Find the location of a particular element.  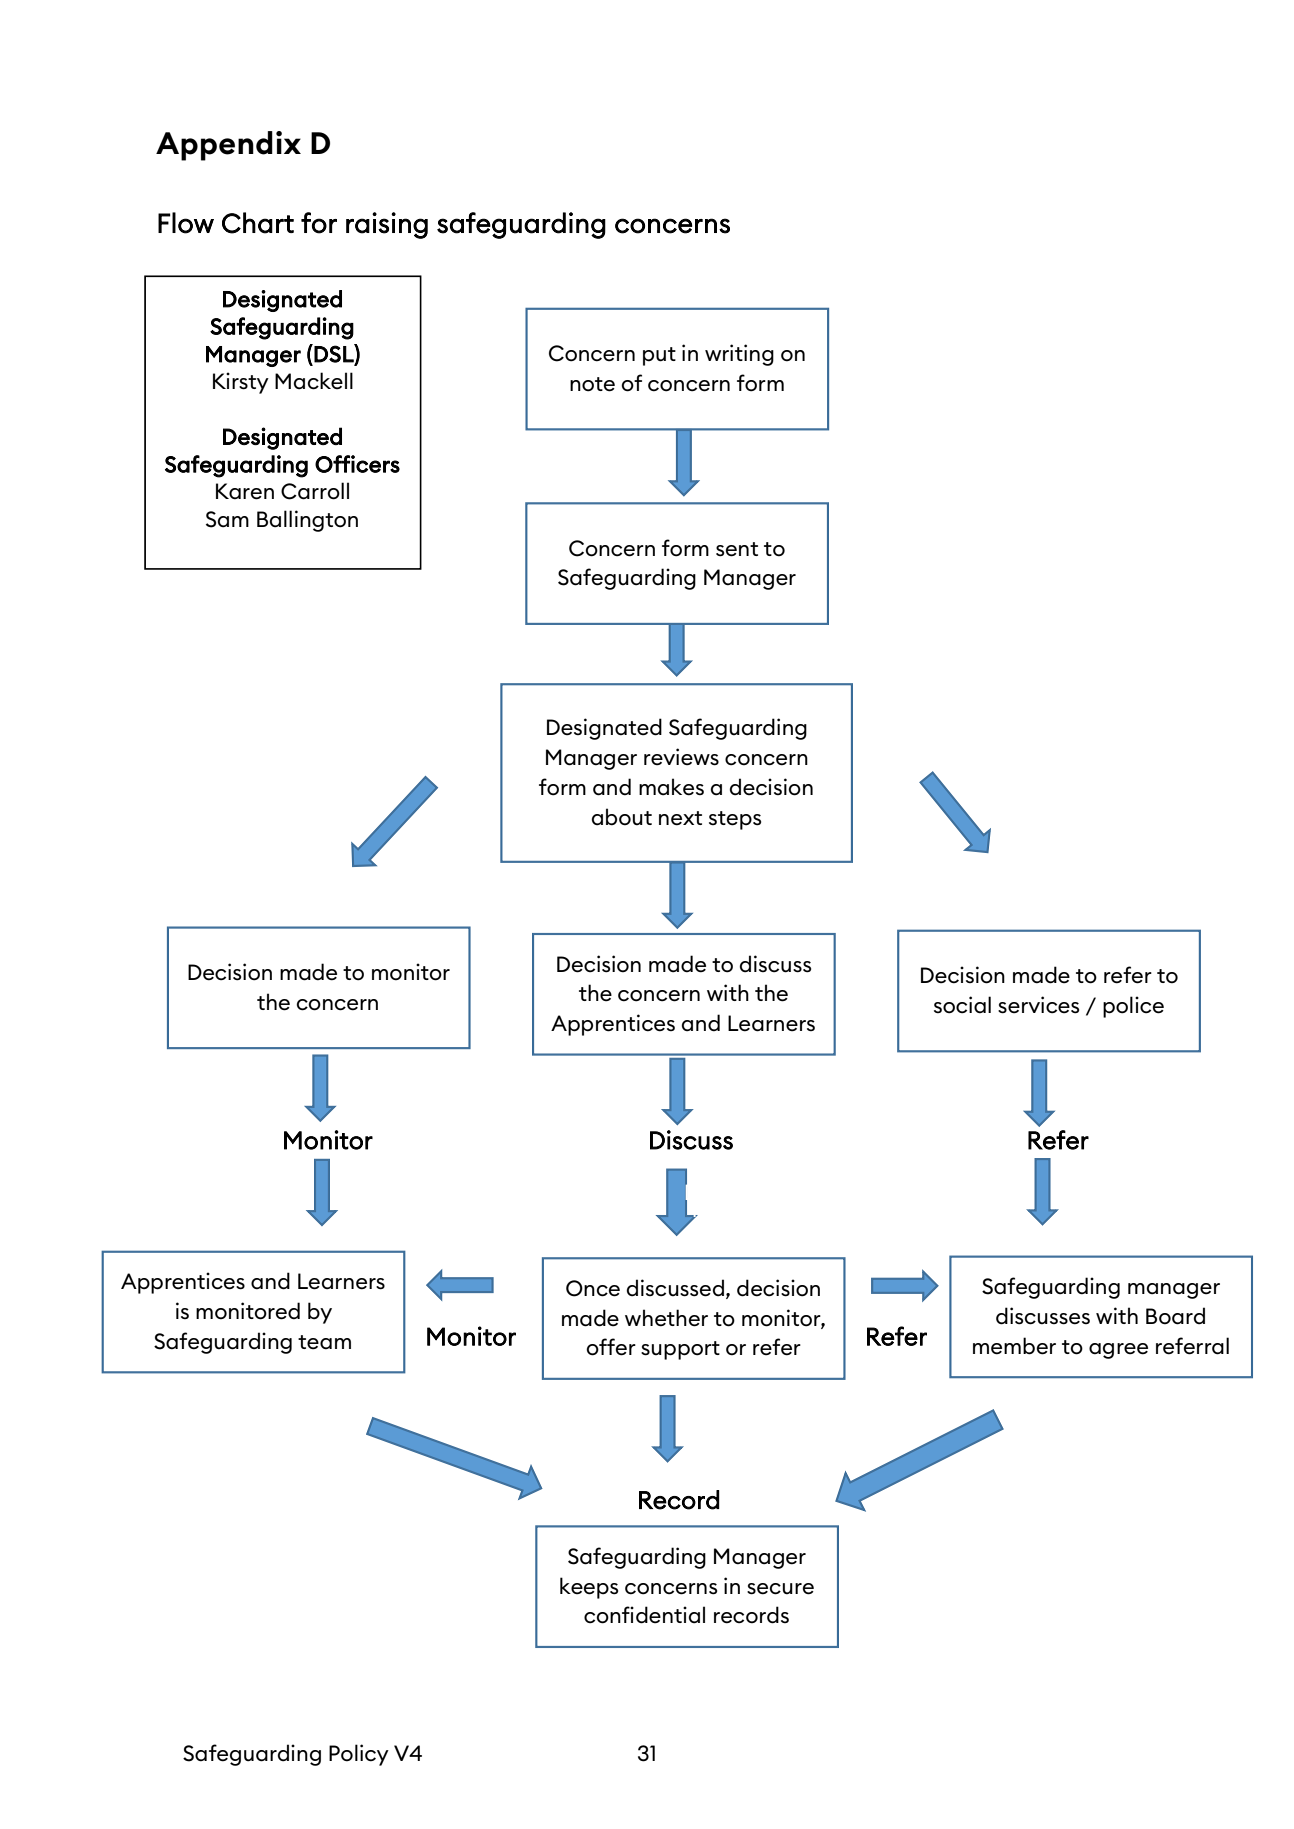

put is located at coordinates (659, 356).
